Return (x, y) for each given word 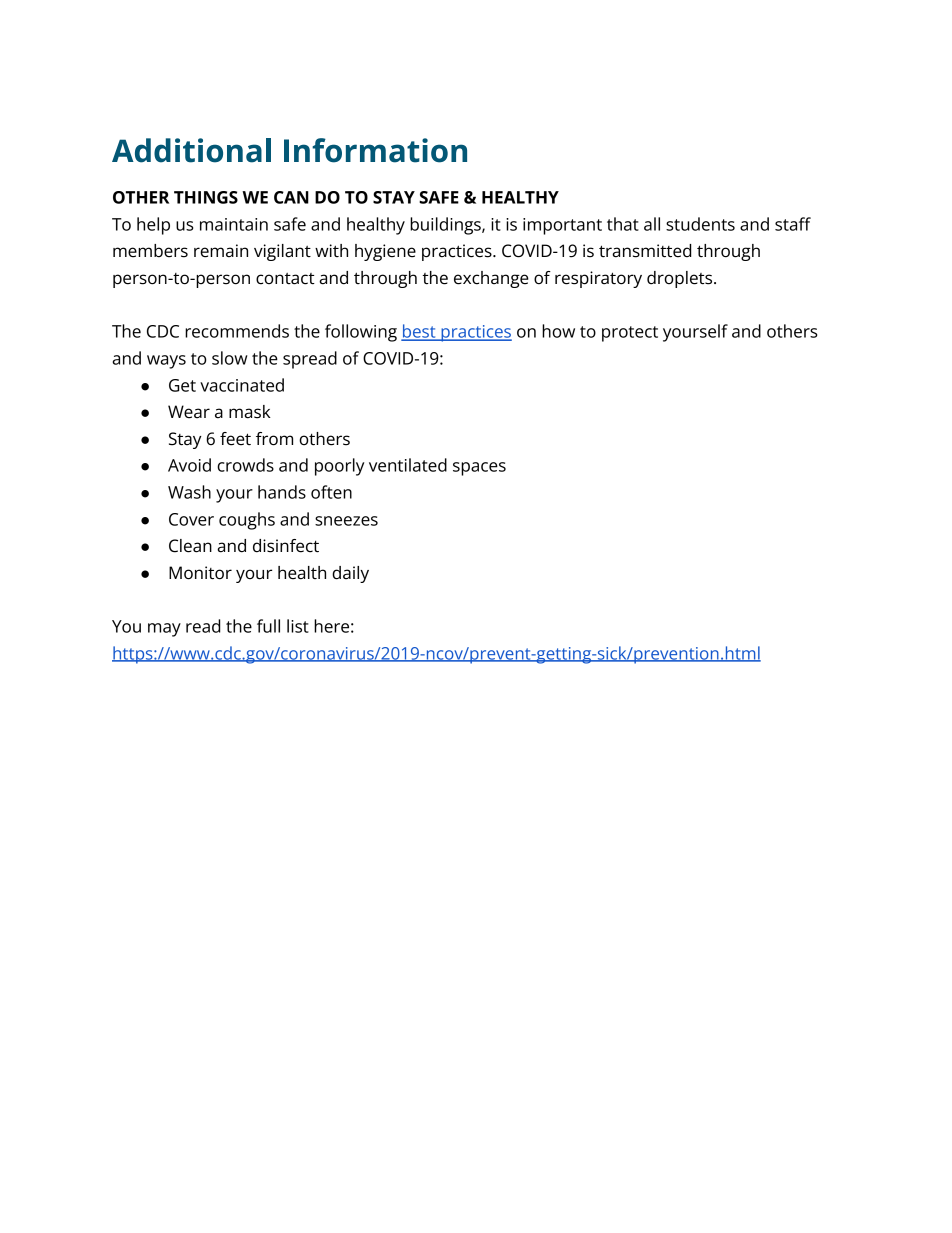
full (268, 626)
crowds (245, 465)
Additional (191, 150)
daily (350, 574)
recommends (237, 331)
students (700, 224)
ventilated (408, 465)
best (419, 332)
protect (630, 334)
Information (375, 150)
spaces (479, 469)
